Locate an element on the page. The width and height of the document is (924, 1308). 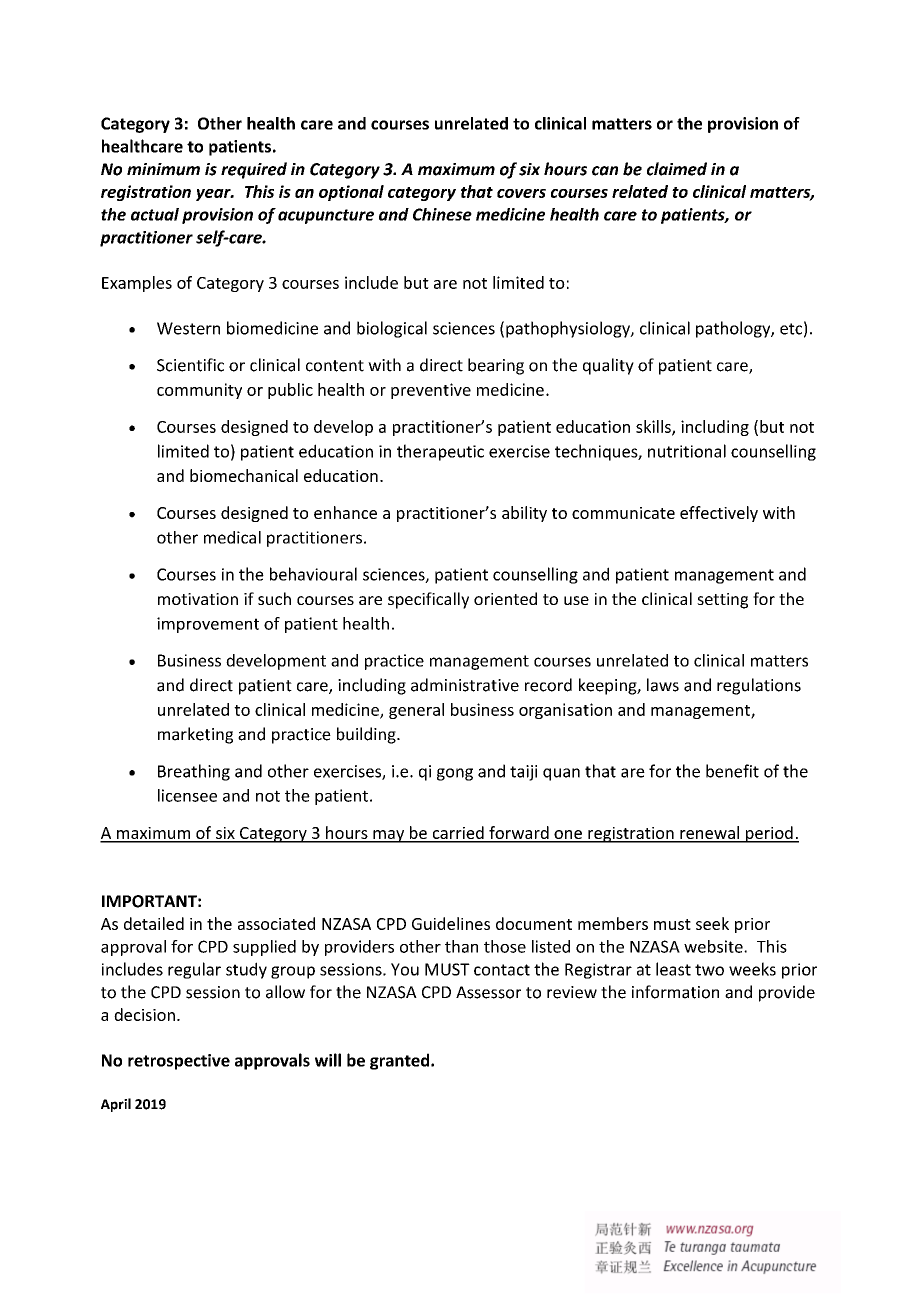
skills is located at coordinates (654, 427).
